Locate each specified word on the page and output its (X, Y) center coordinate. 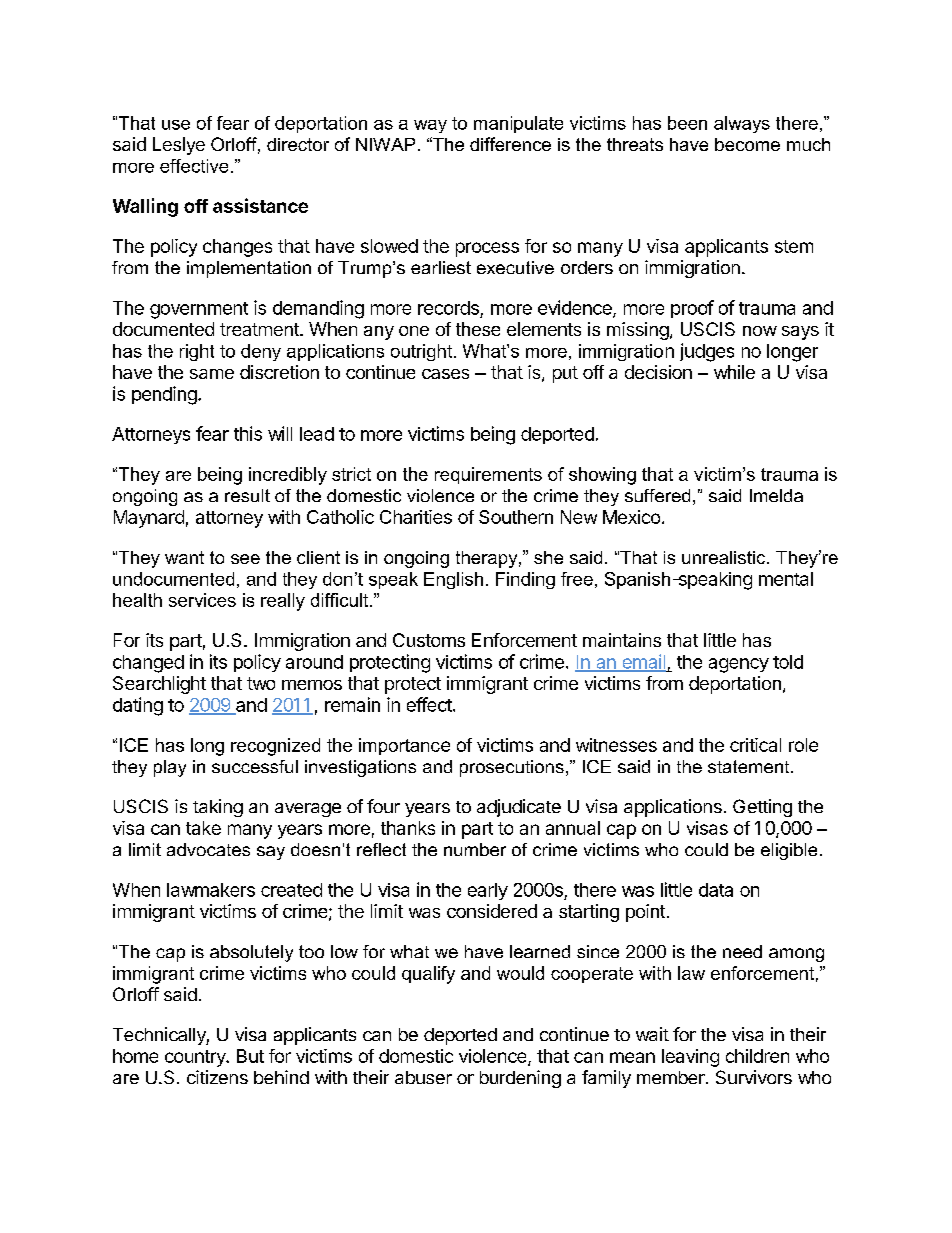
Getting (762, 808)
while (734, 372)
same (212, 374)
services (202, 600)
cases (445, 374)
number (475, 849)
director (298, 144)
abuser (423, 1077)
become (747, 144)
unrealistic (725, 557)
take (203, 828)
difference (510, 144)
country (196, 1058)
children (757, 1056)
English (453, 580)
